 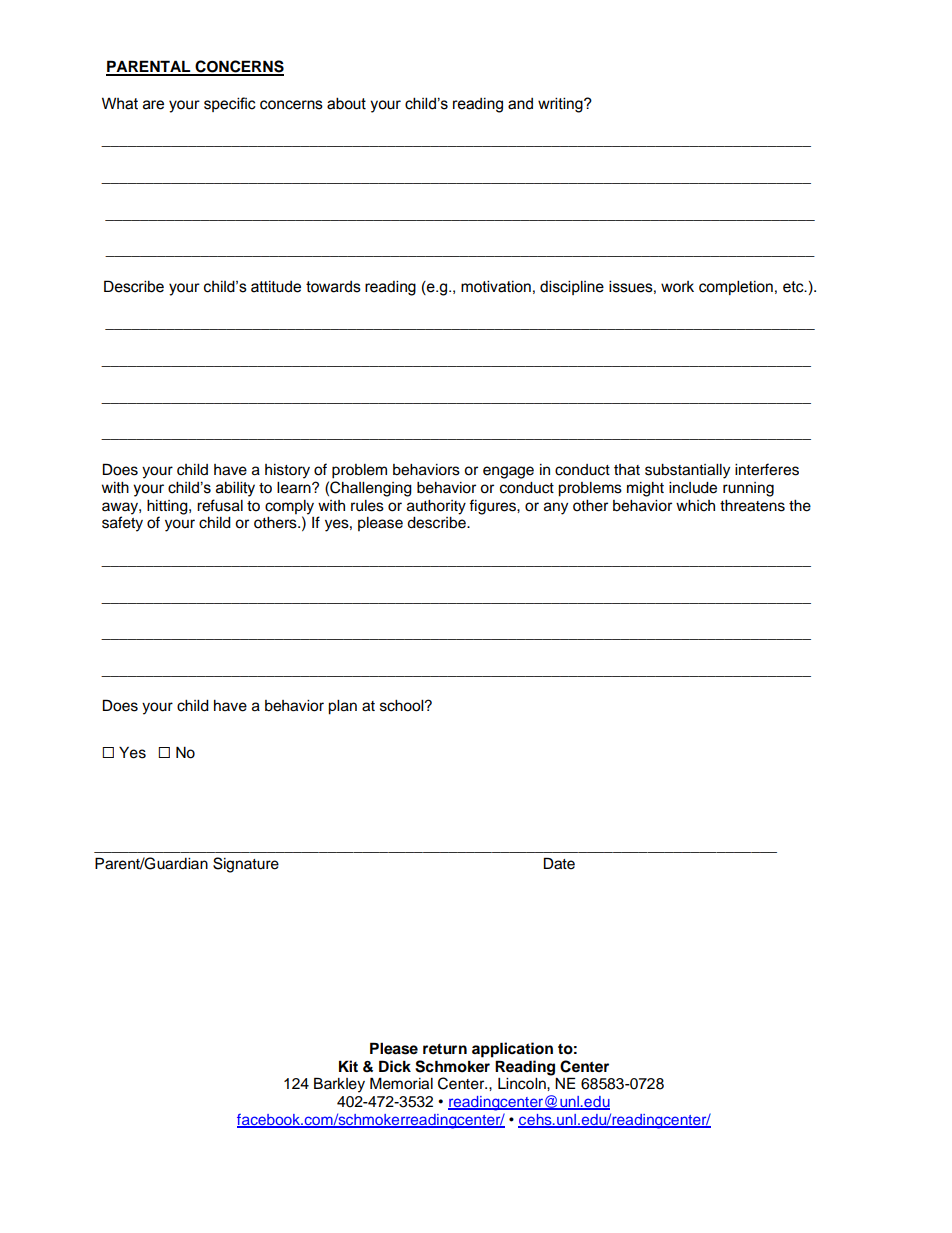 What do you see at coordinates (520, 104) in the screenshot?
I see `and` at bounding box center [520, 104].
